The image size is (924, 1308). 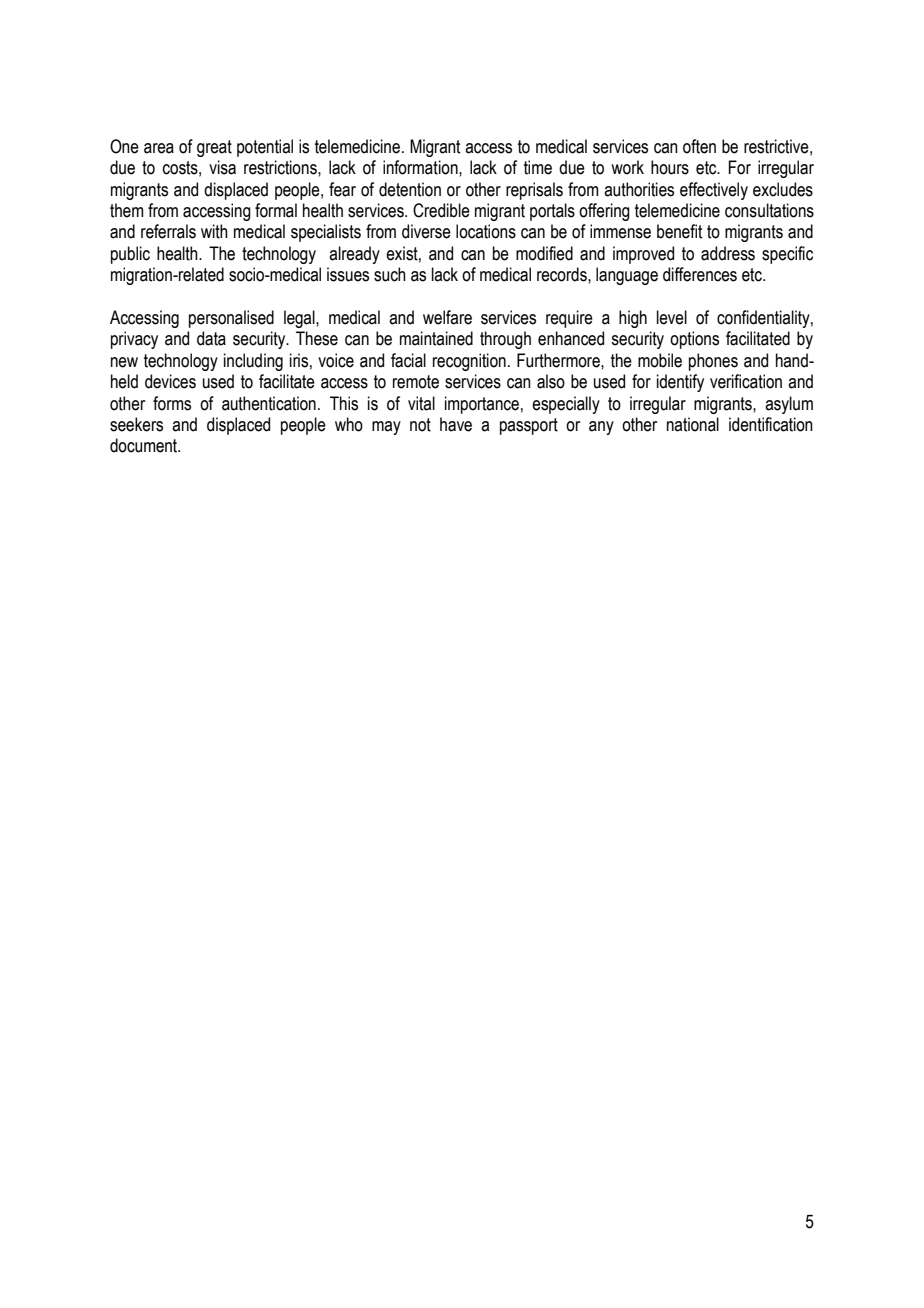 What do you see at coordinates (486, 231) in the screenshot?
I see `locations` at bounding box center [486, 231].
